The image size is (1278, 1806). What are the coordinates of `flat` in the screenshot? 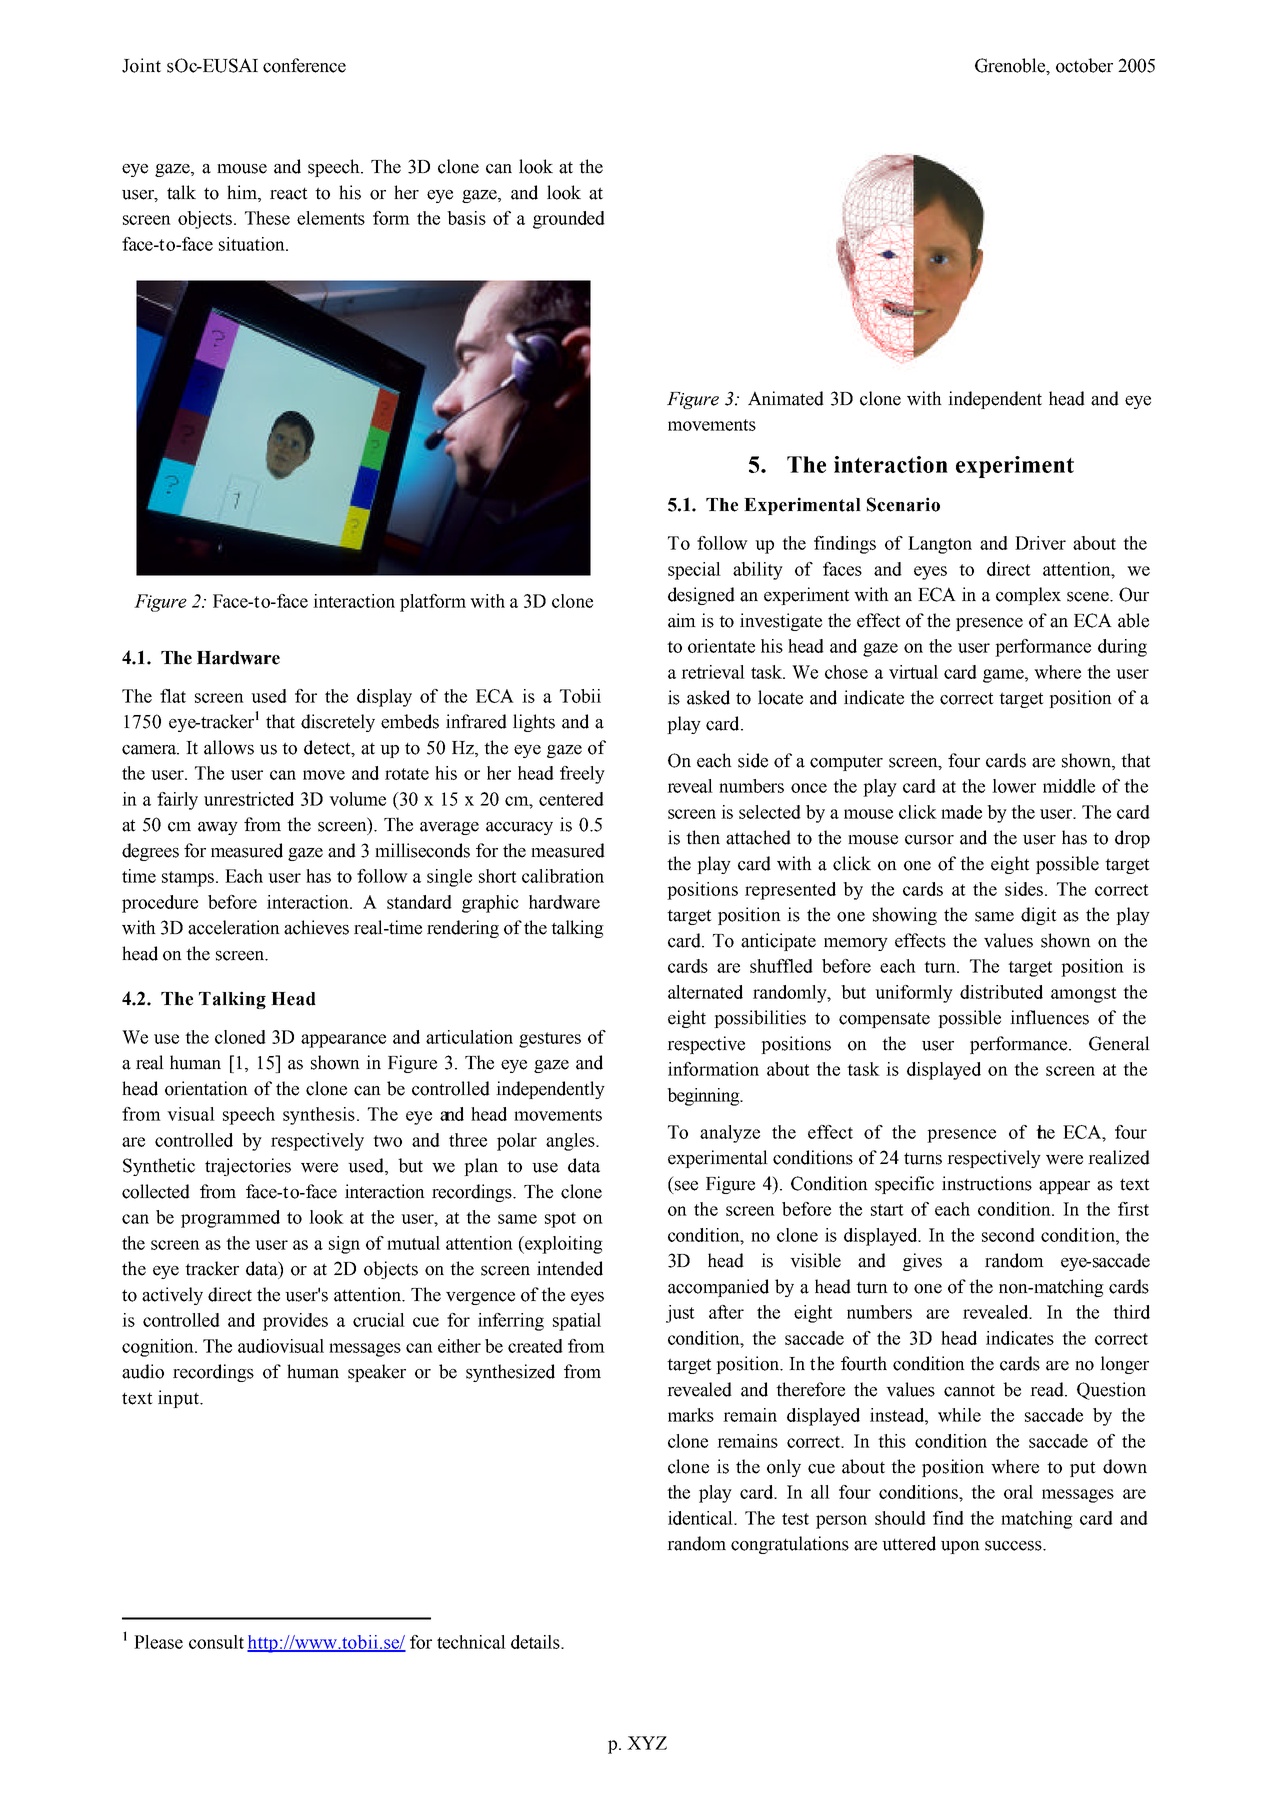 It's located at (173, 696).
